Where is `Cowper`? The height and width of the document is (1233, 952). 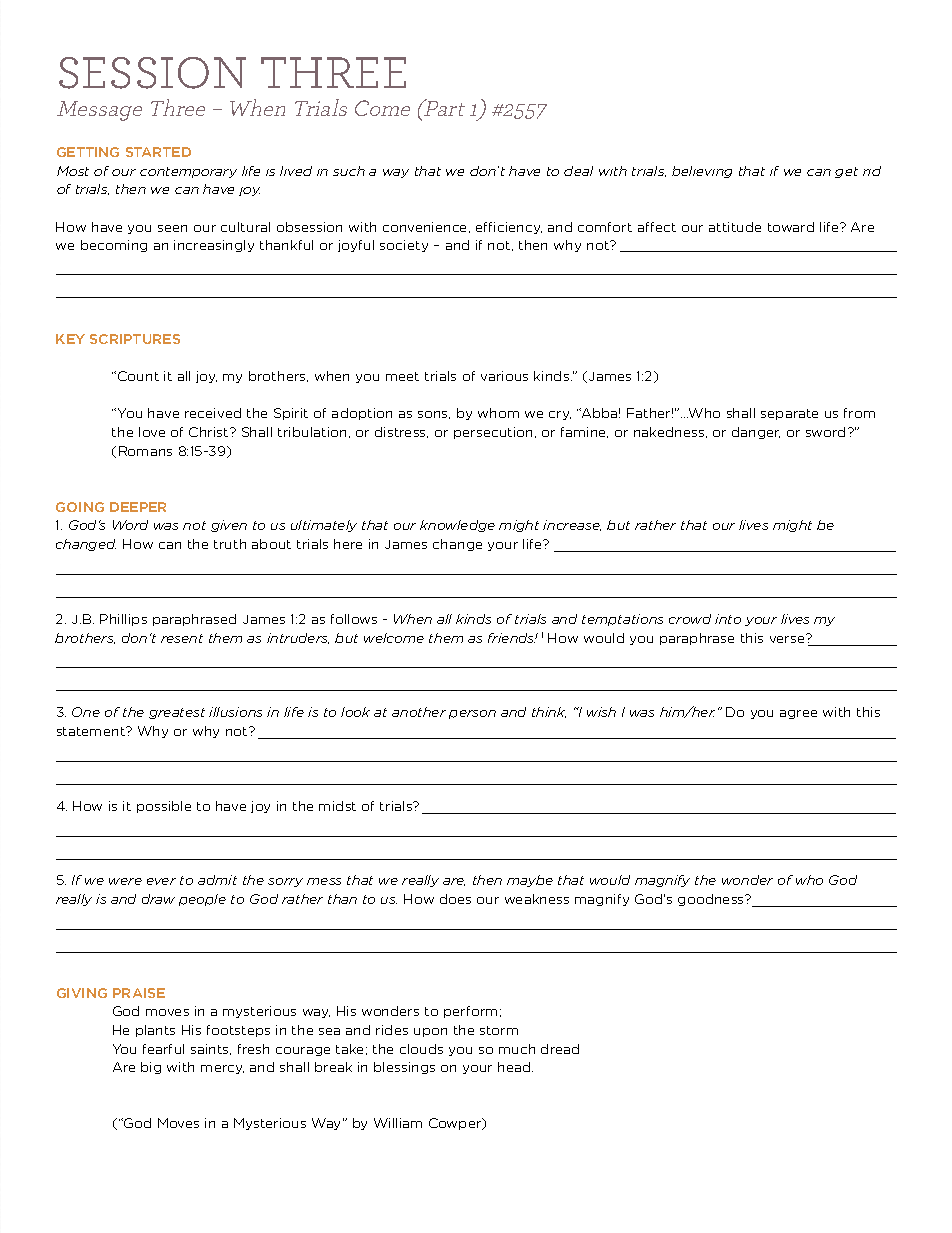 Cowper is located at coordinates (456, 1124).
